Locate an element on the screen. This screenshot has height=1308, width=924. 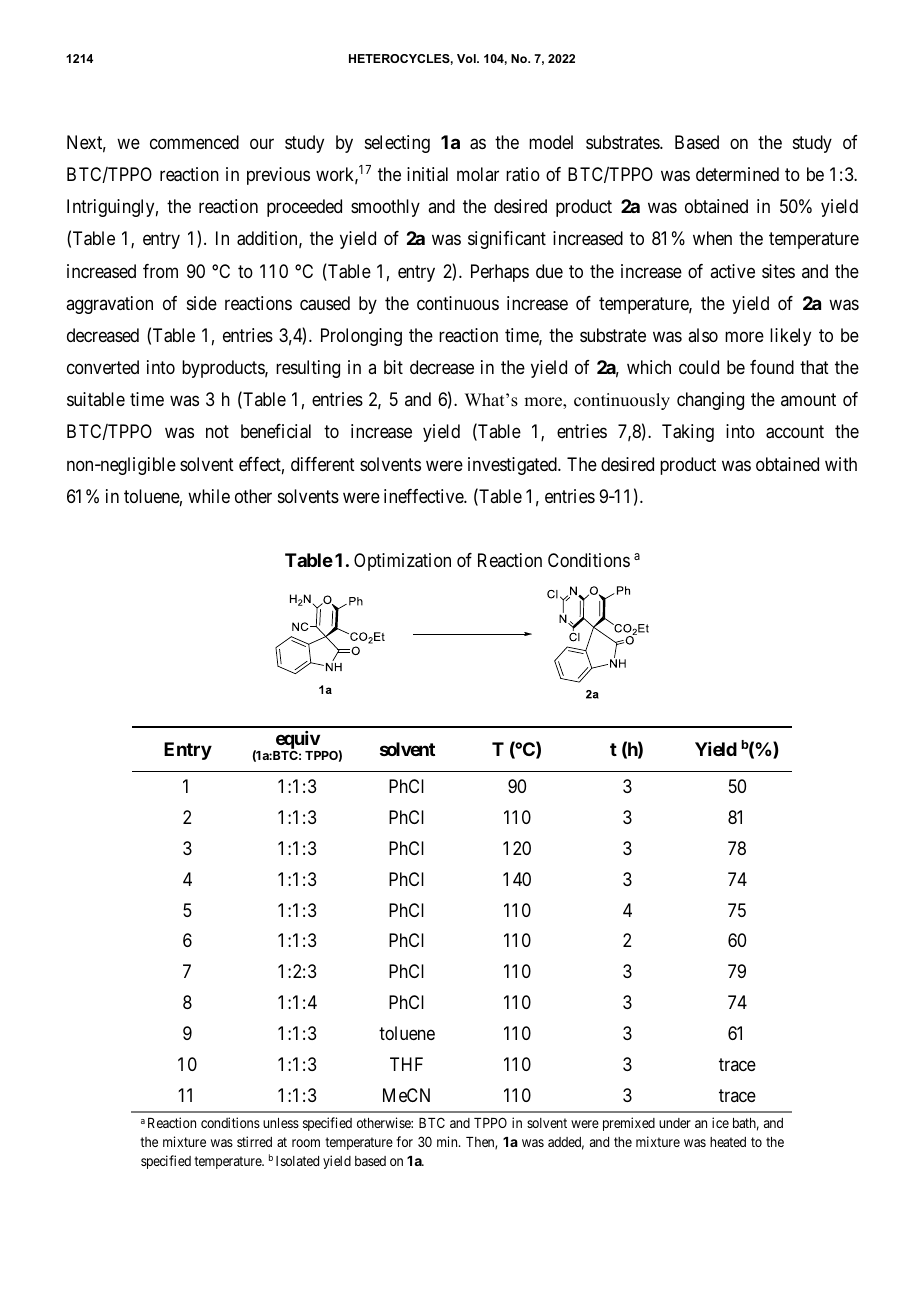
unless is located at coordinates (281, 1123).
